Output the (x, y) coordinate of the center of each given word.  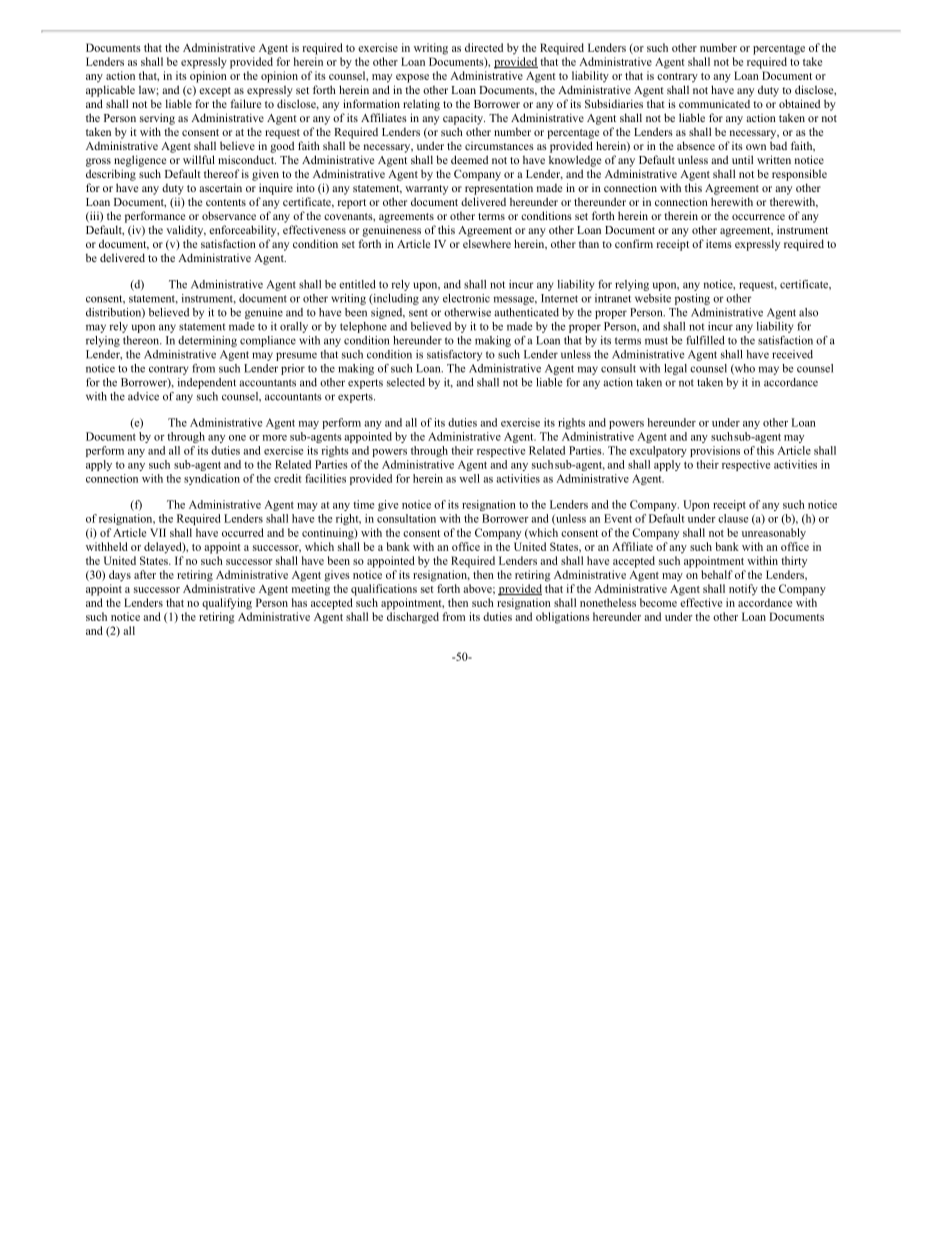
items (719, 243)
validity (186, 231)
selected (406, 382)
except (215, 92)
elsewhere (487, 243)
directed (484, 47)
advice (143, 396)
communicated (714, 104)
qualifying (227, 604)
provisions (715, 451)
